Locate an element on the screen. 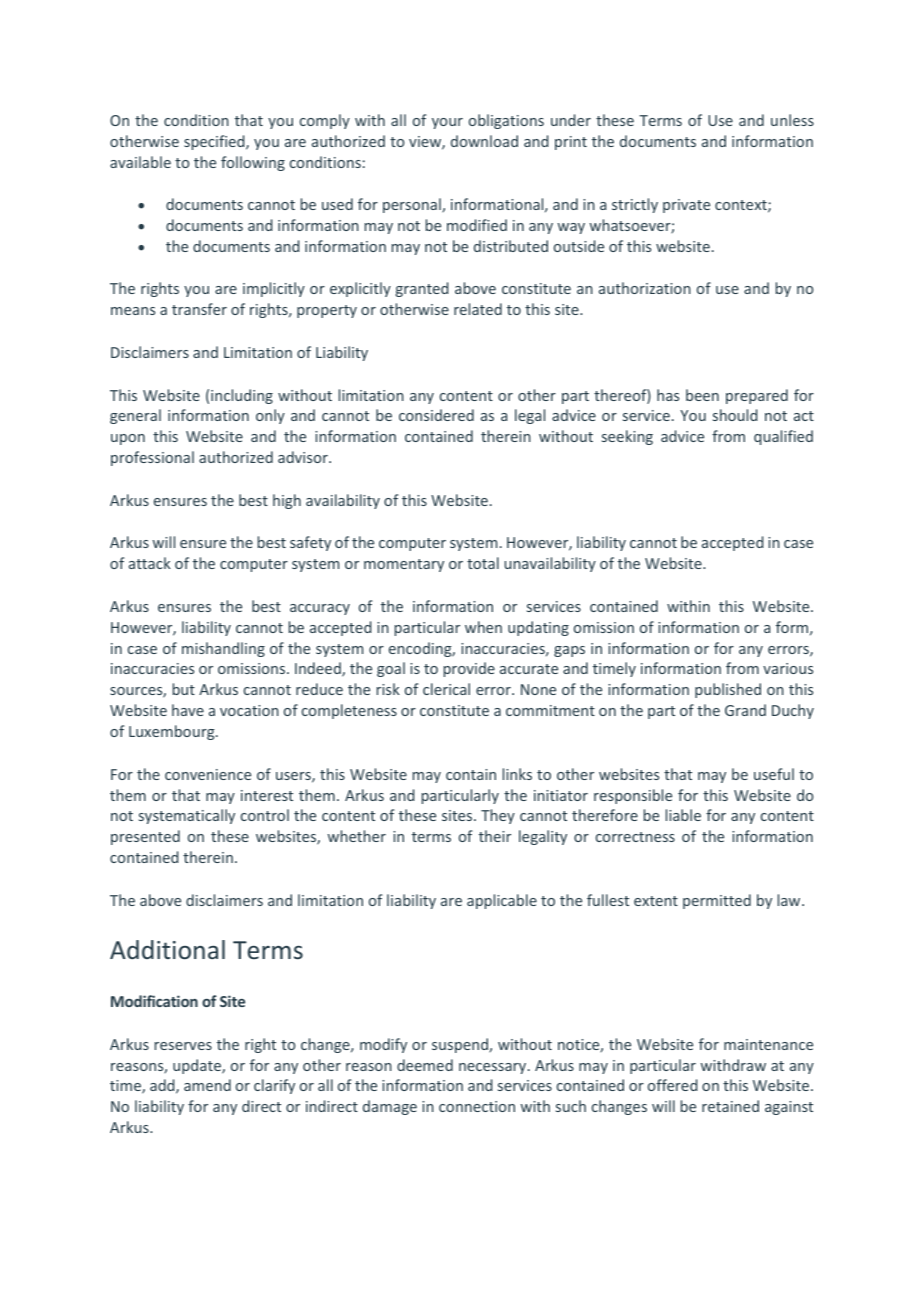  been is located at coordinates (702, 395).
